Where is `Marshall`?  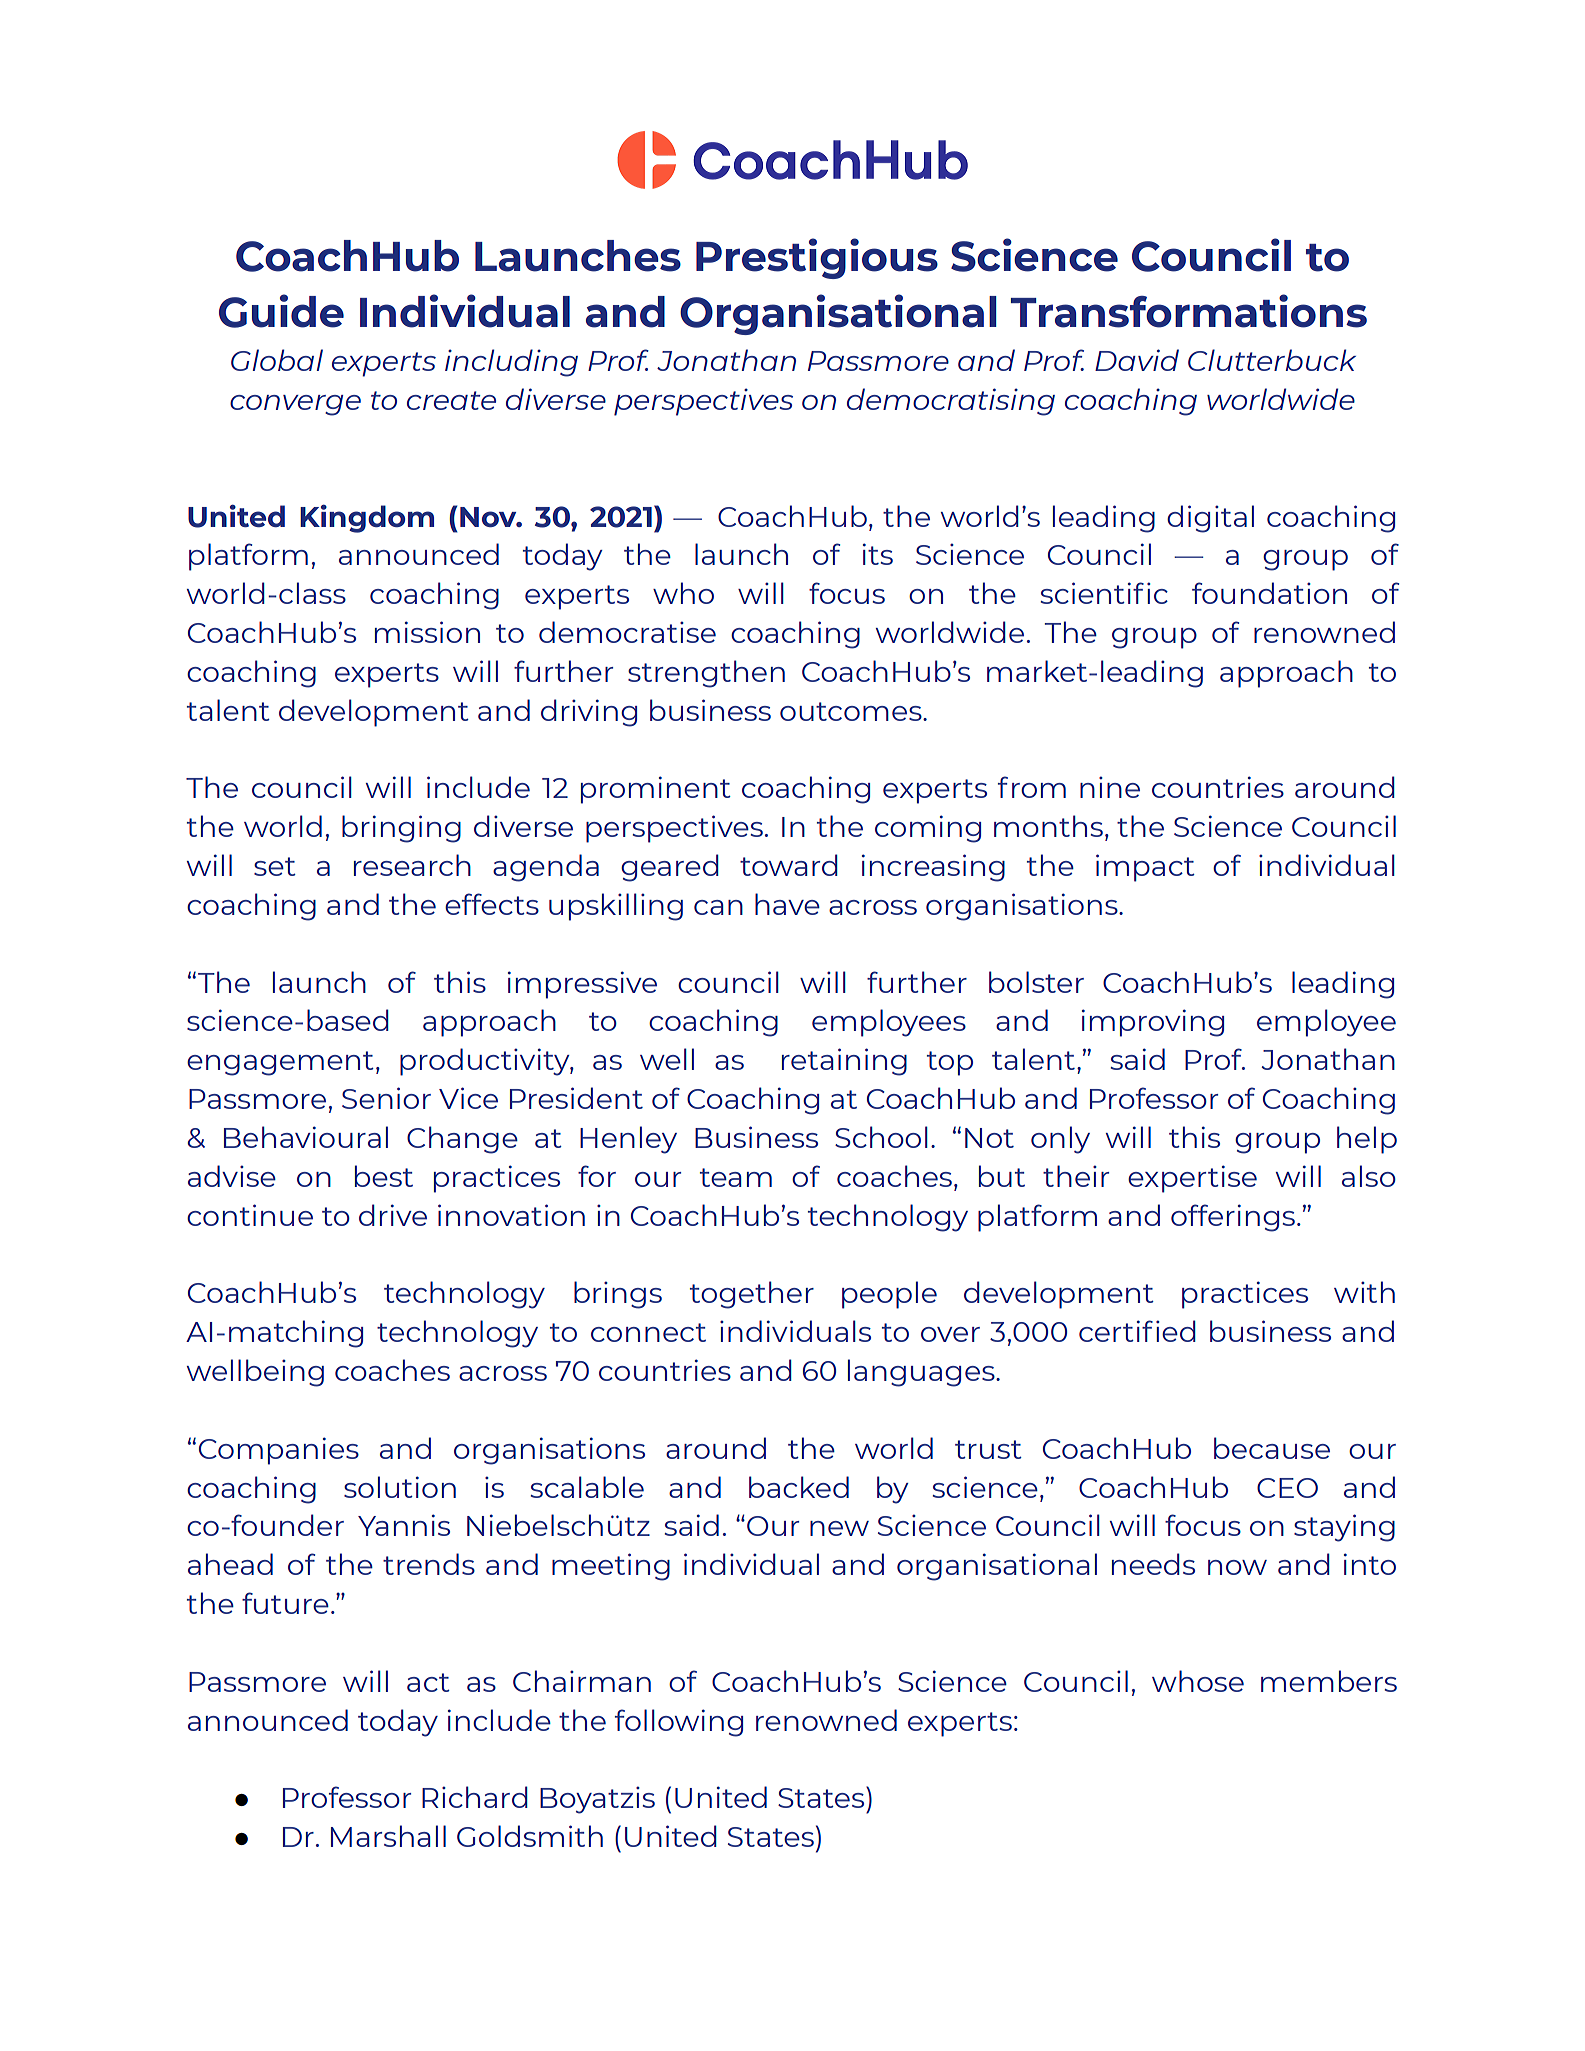 Marshall is located at coordinates (388, 1836).
